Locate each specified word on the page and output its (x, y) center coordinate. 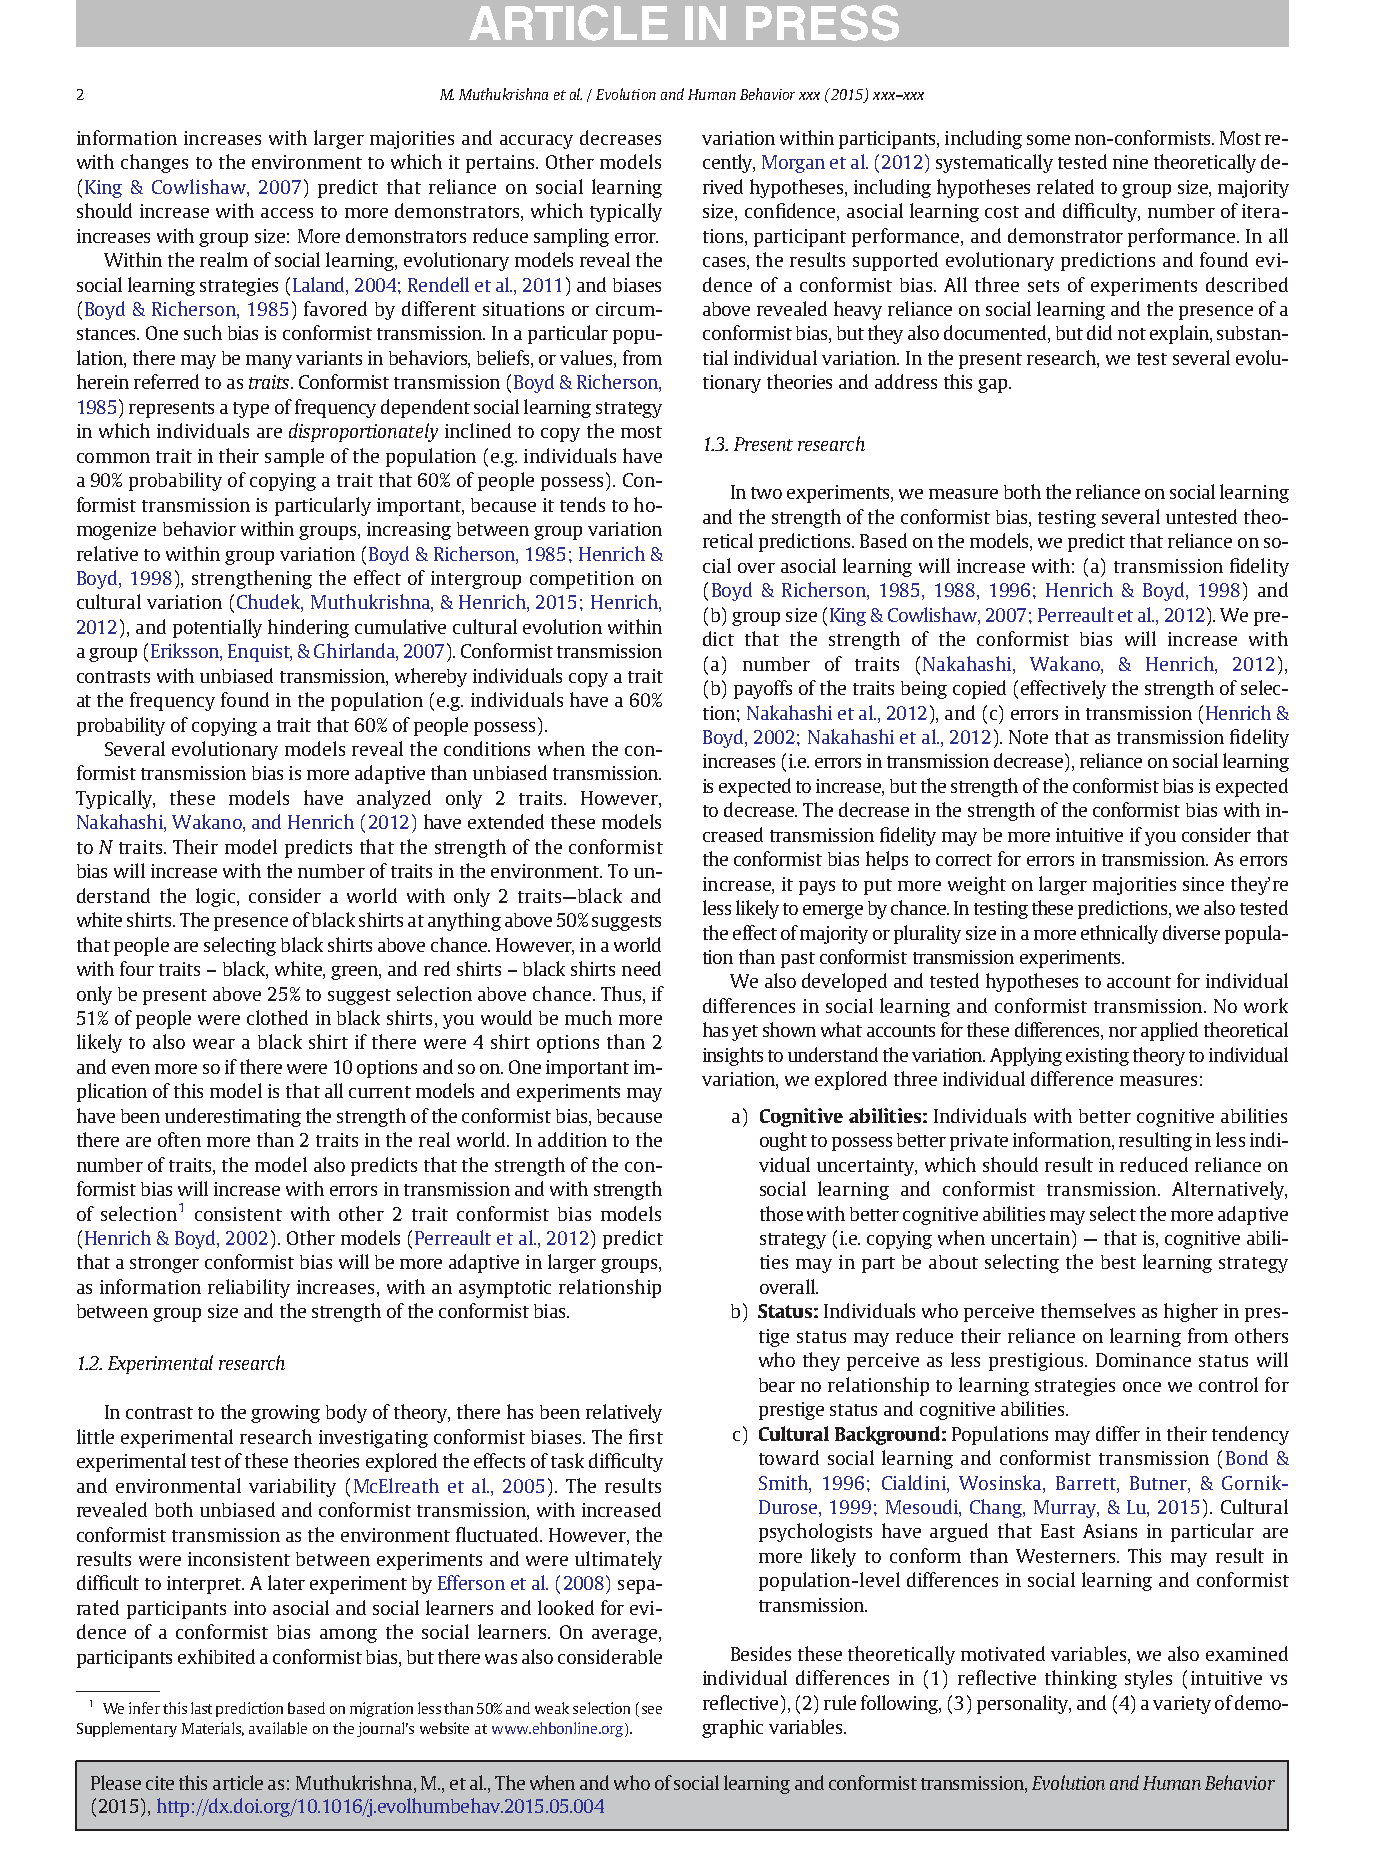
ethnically (1119, 934)
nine (1130, 162)
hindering (308, 628)
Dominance (1143, 1360)
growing (285, 1414)
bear (777, 1385)
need (641, 968)
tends (582, 504)
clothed (277, 1017)
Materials (213, 1729)
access (287, 213)
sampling (571, 237)
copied (979, 689)
